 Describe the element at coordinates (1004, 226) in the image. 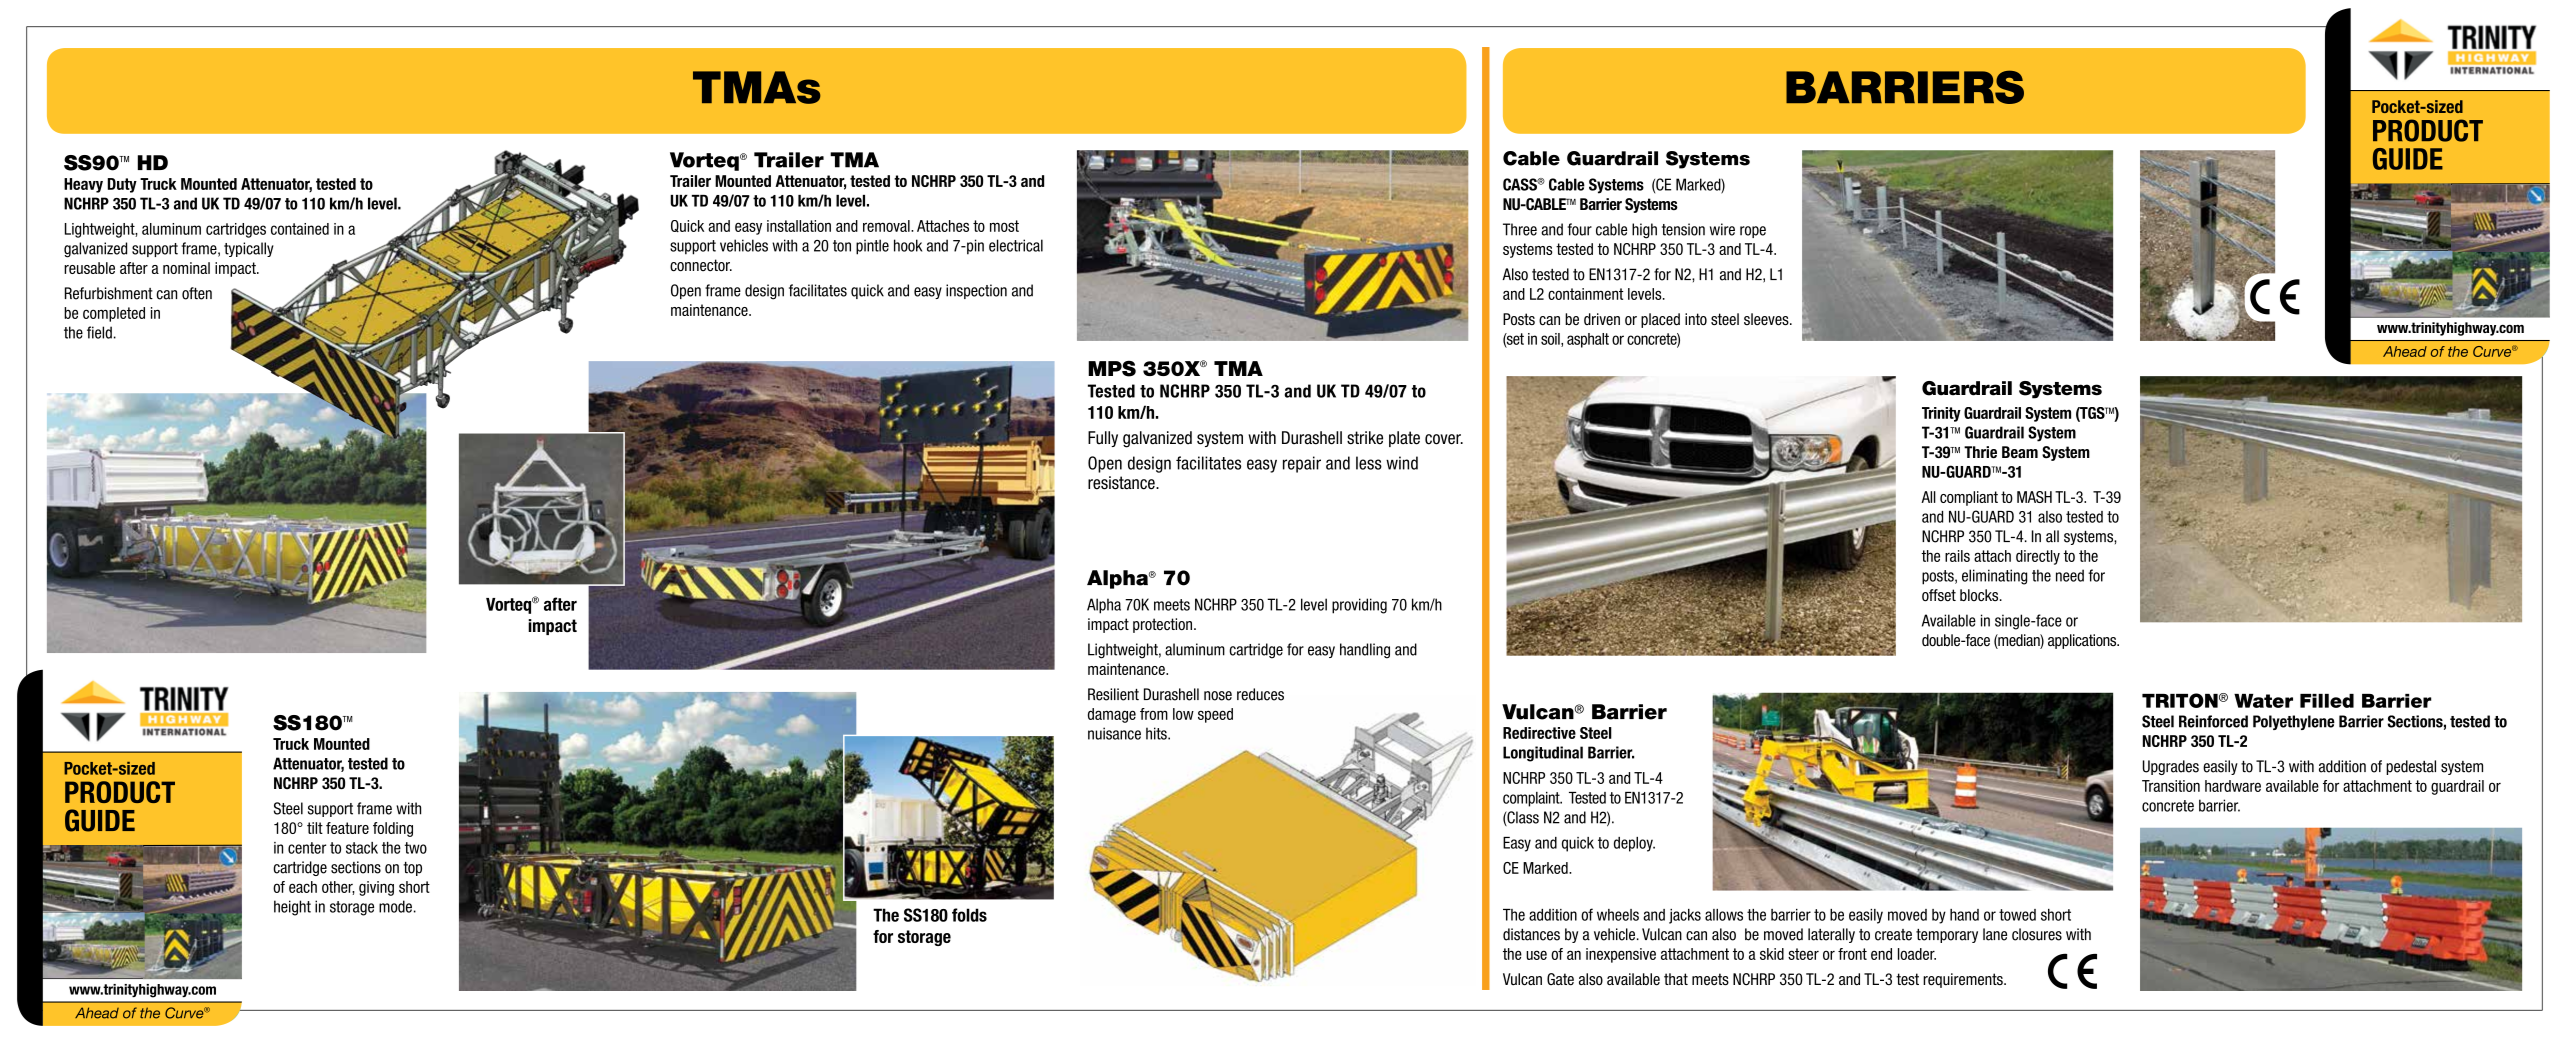

I see `most` at that location.
